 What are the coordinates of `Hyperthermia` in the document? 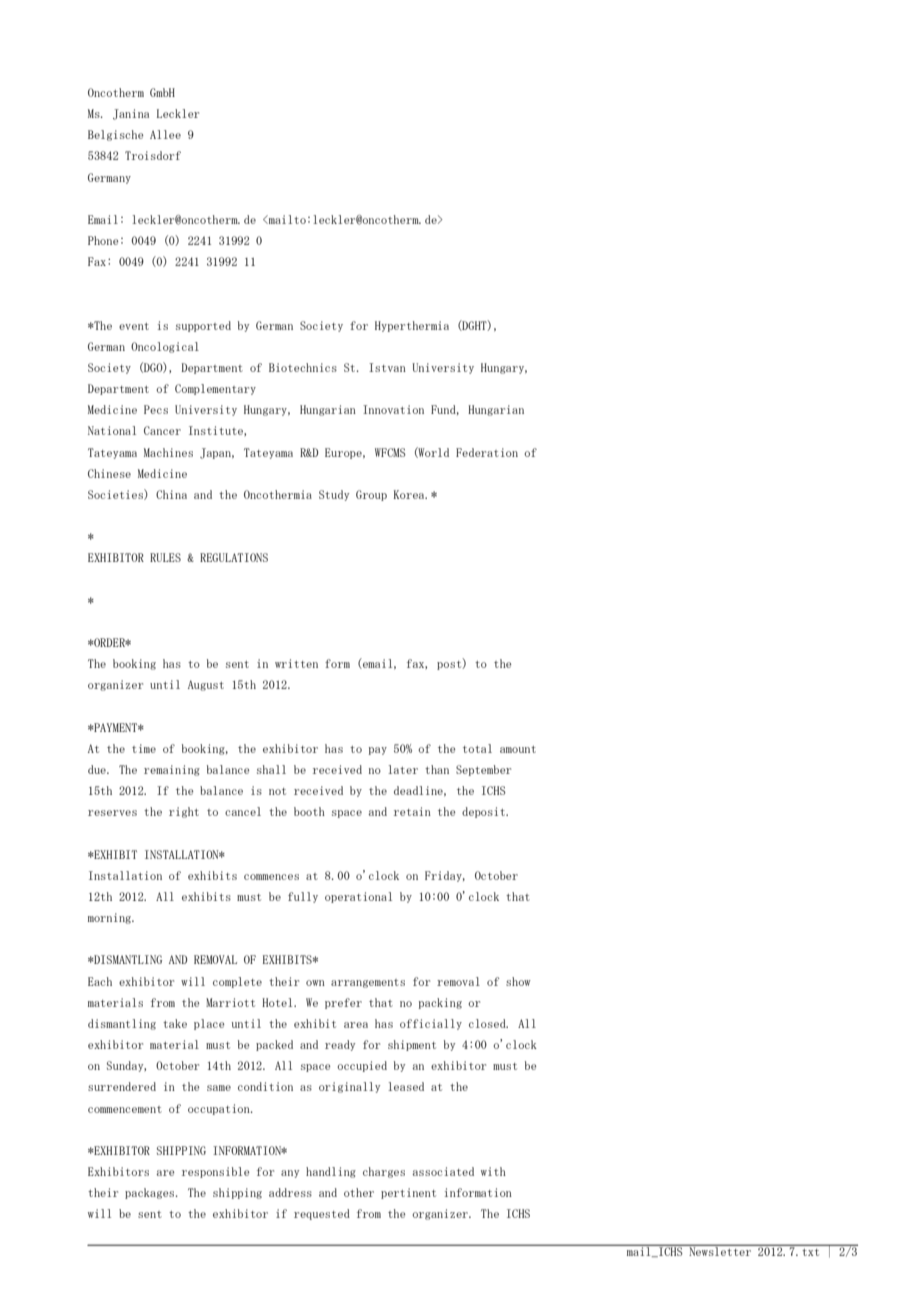 It's located at (412, 326).
